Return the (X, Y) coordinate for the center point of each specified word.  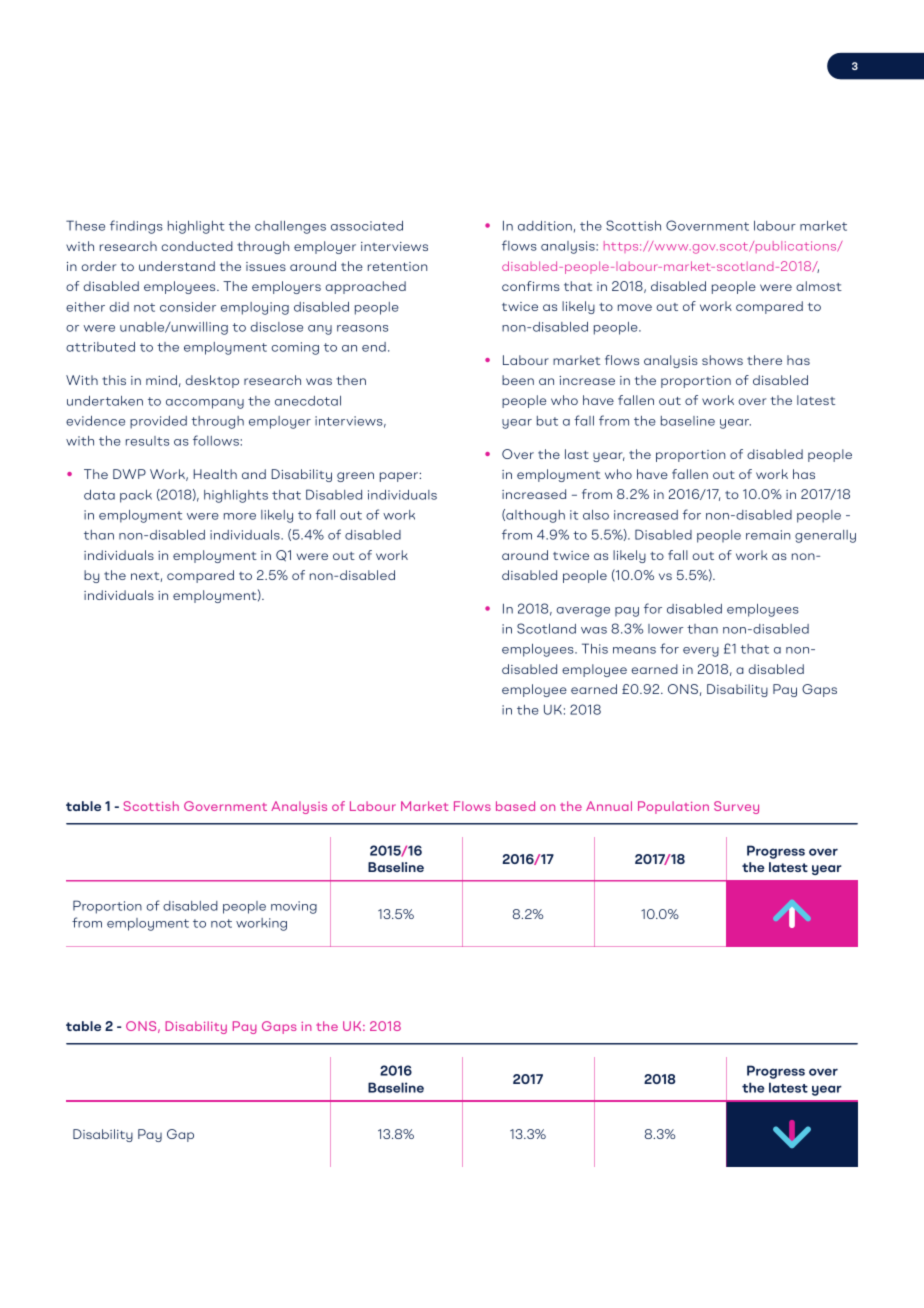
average (583, 612)
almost (819, 286)
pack (136, 496)
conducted (197, 246)
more (240, 516)
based (515, 806)
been (518, 380)
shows (722, 360)
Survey (736, 807)
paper (399, 477)
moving (294, 907)
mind (161, 380)
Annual (609, 806)
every (701, 652)
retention (397, 266)
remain (768, 535)
